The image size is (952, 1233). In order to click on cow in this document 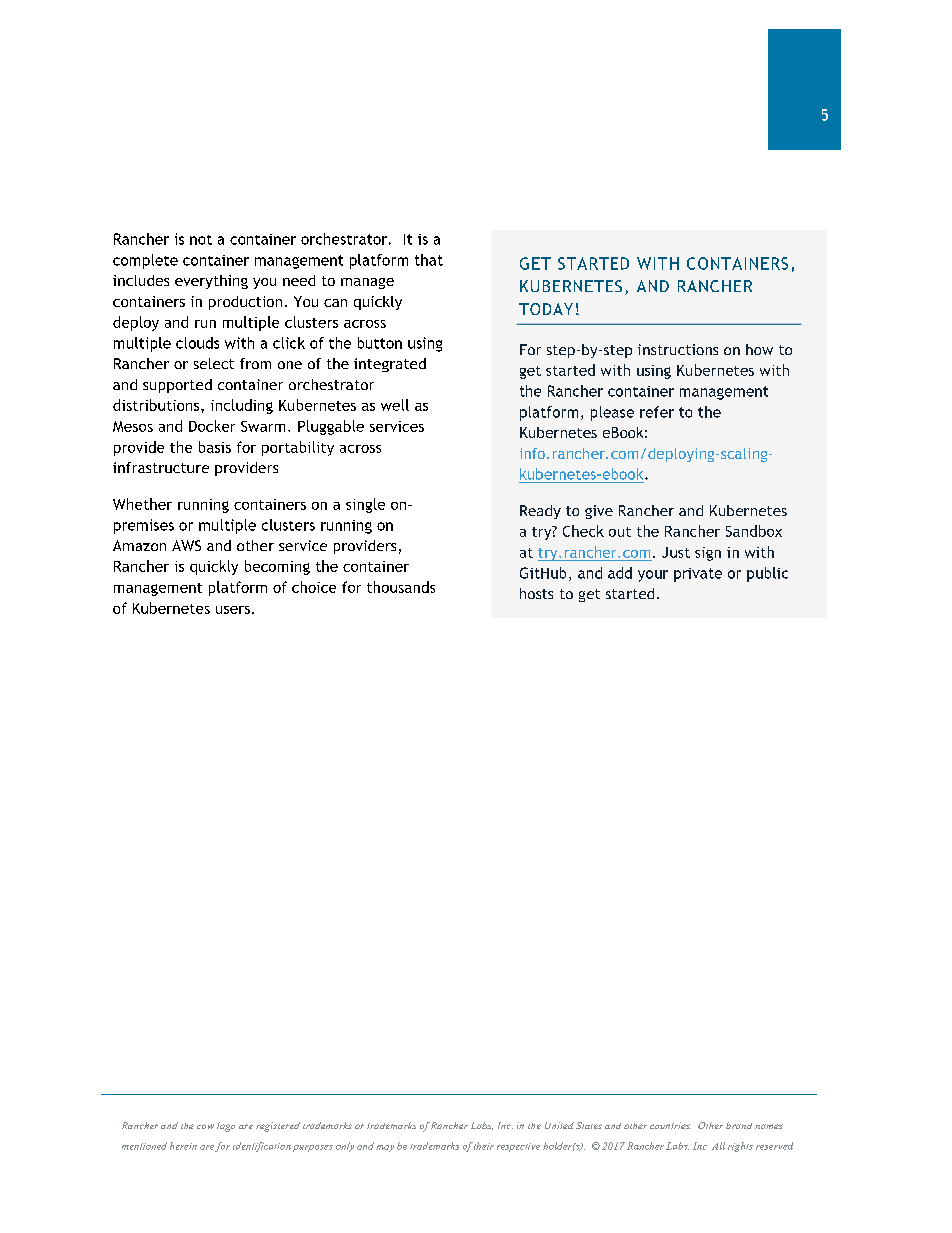, I will do `click(205, 1126)`.
